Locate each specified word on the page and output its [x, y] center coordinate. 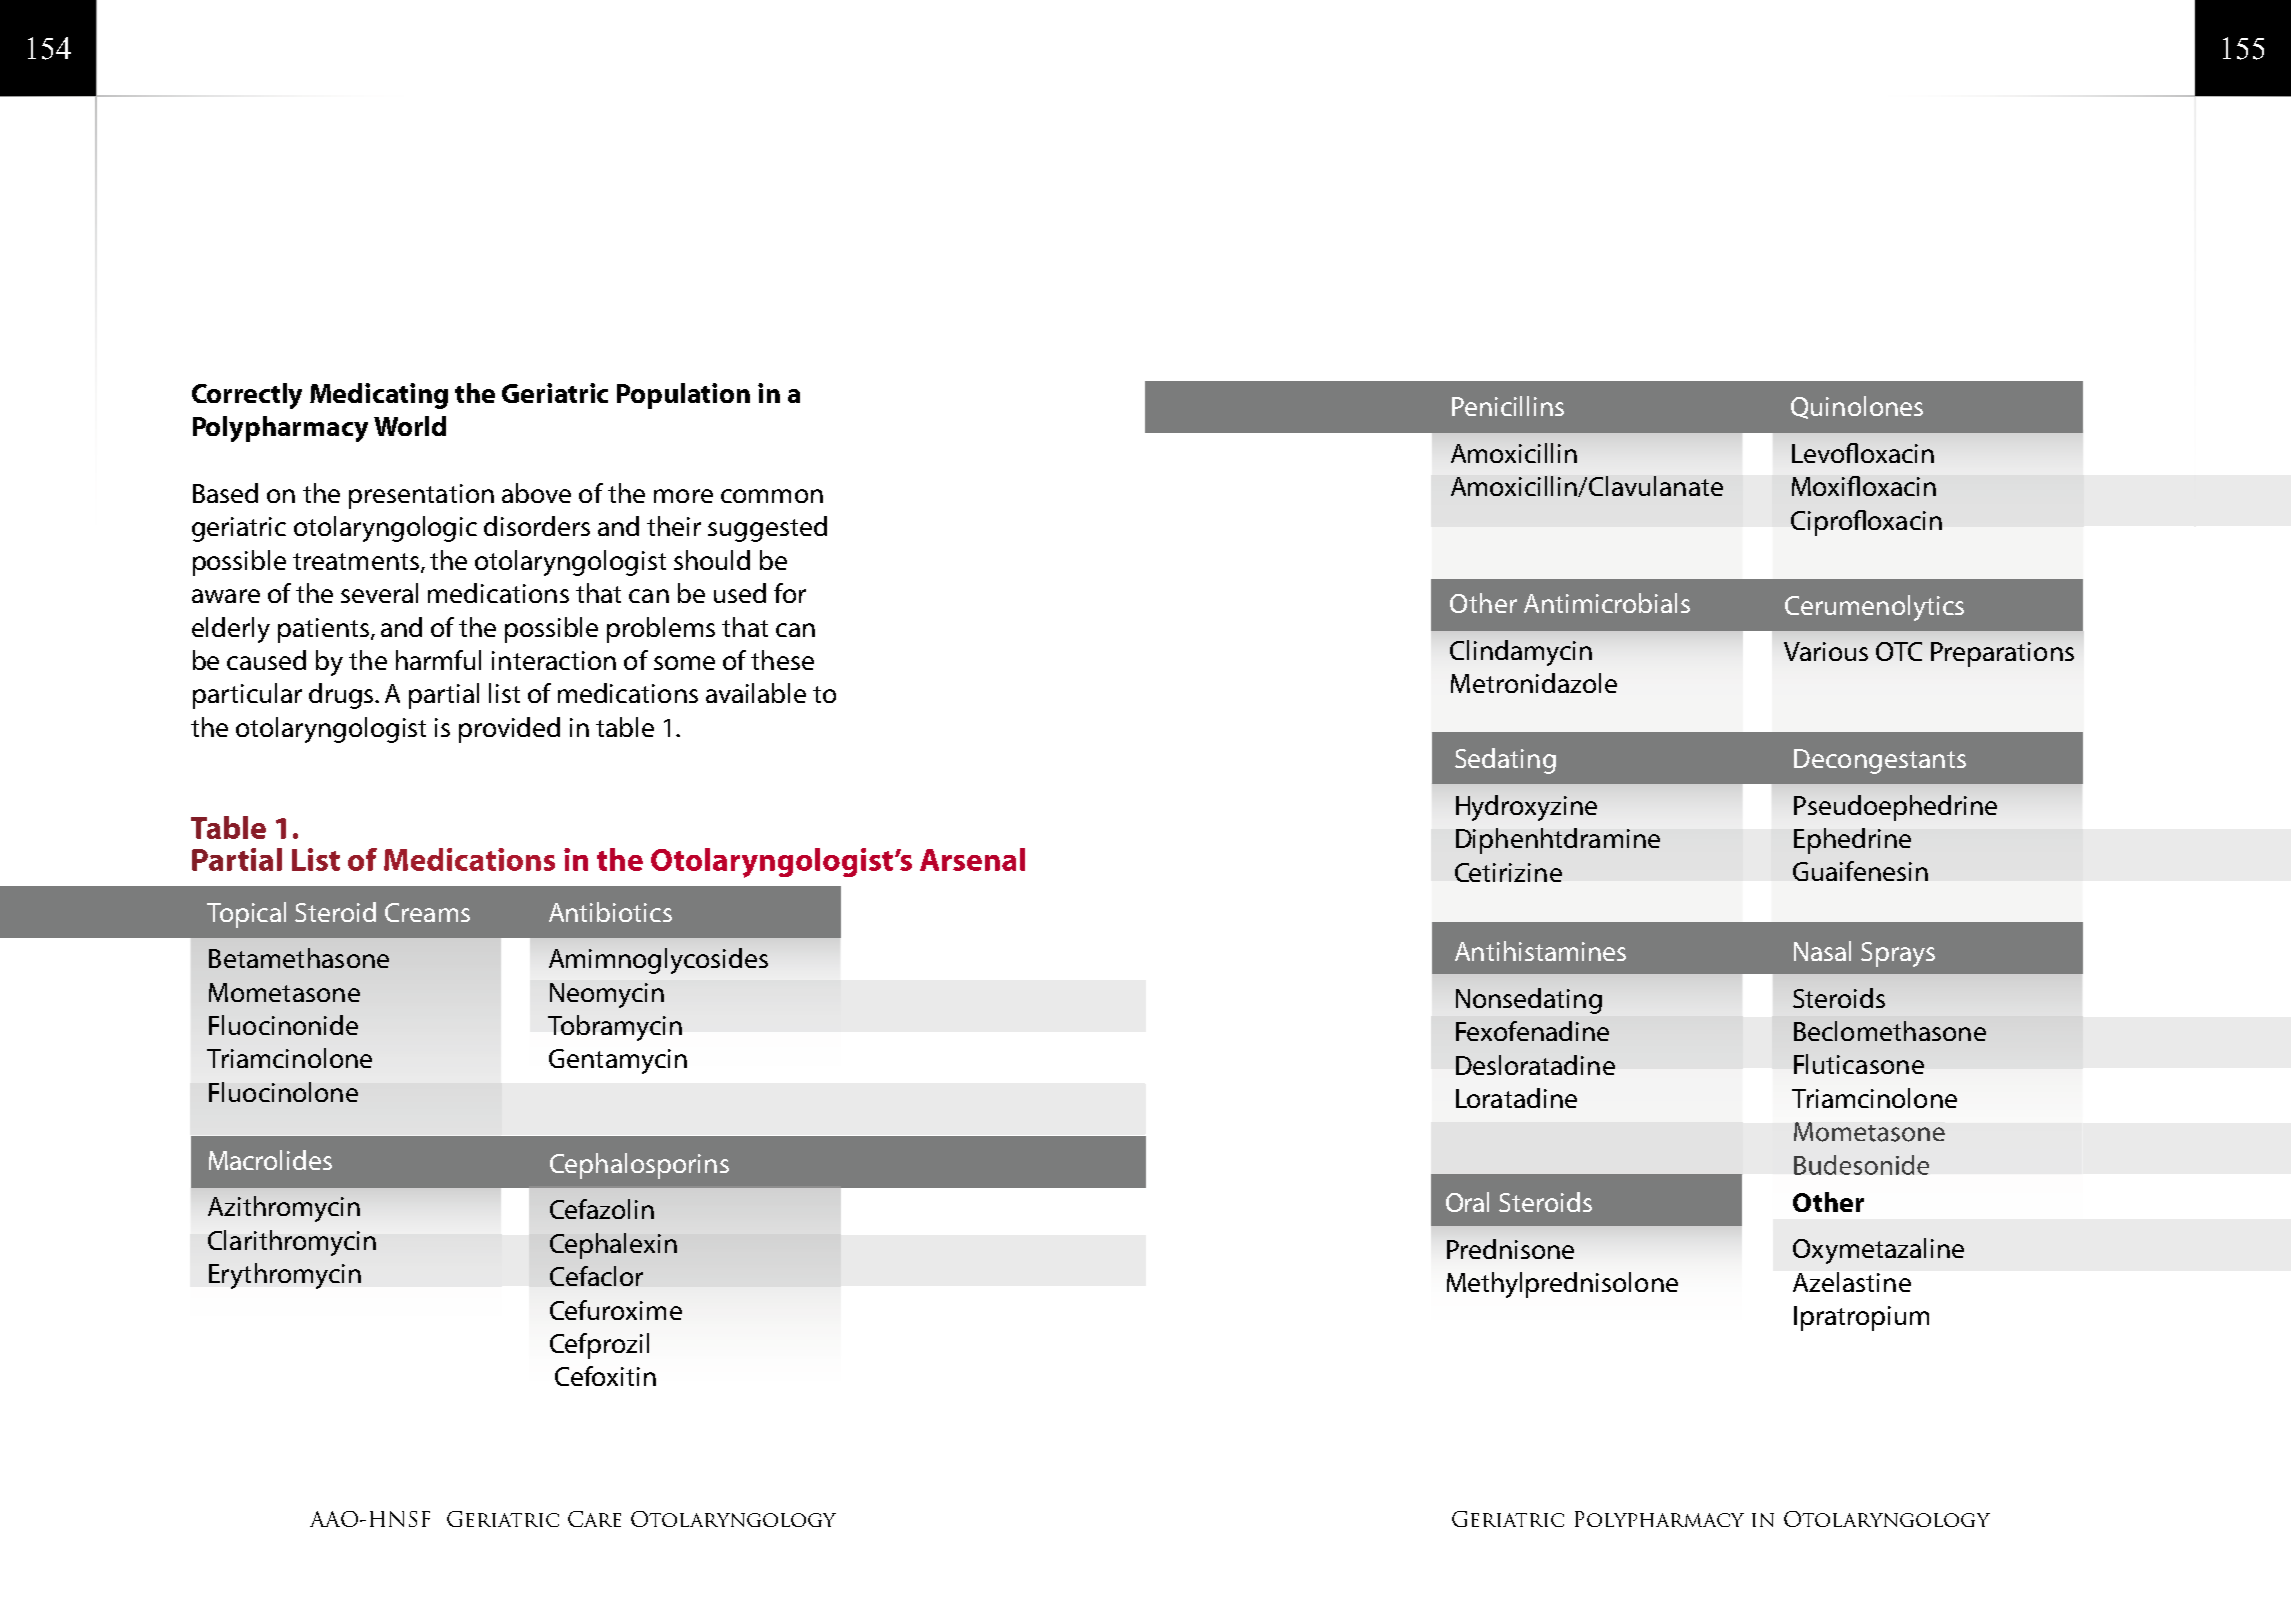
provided [509, 730]
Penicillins [1508, 406]
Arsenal [972, 859]
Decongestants [1880, 761]
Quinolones [1857, 407]
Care [594, 1519]
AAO [334, 1519]
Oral [1467, 1202]
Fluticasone [1859, 1064]
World [410, 426]
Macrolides [270, 1160]
